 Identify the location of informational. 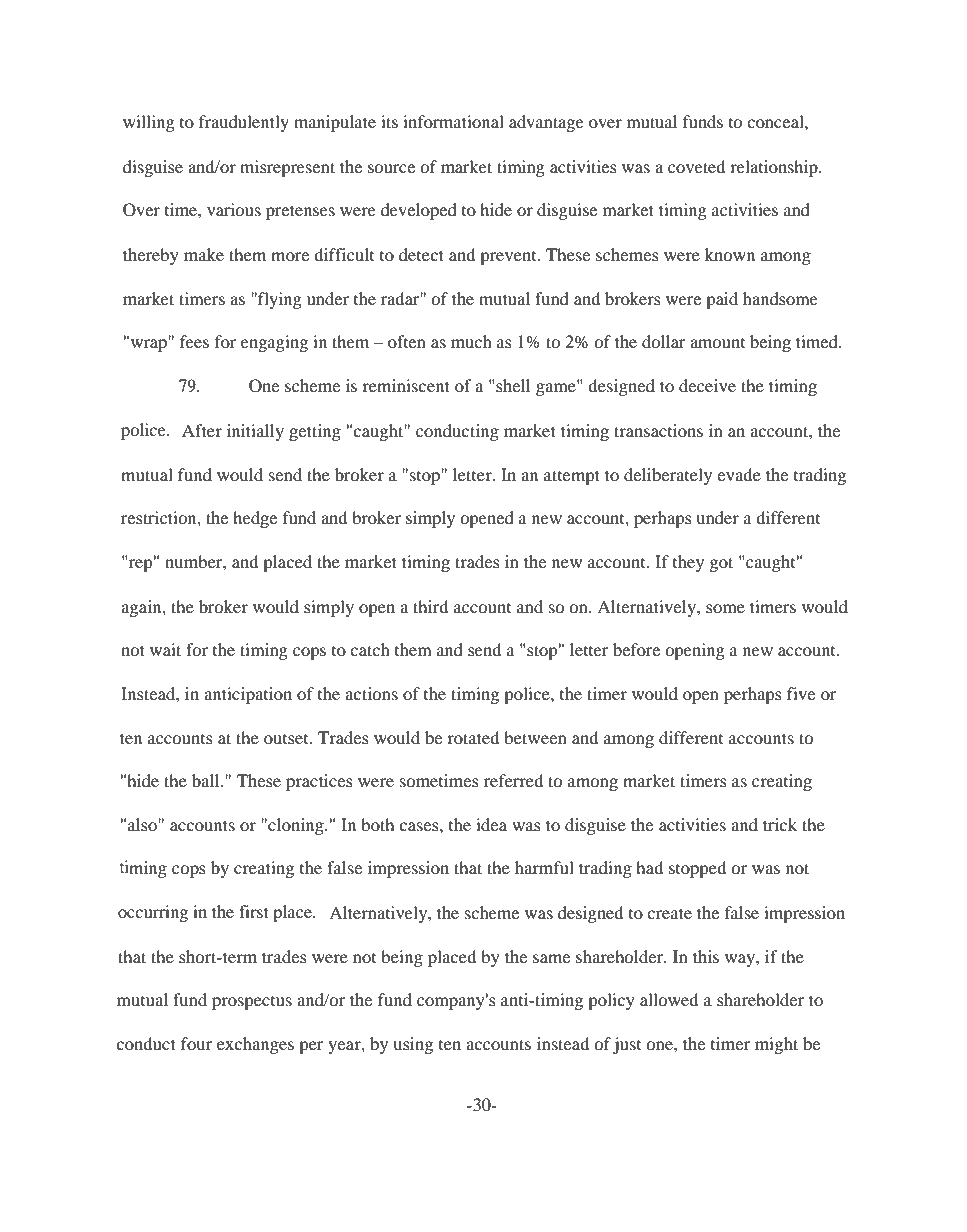
(453, 121).
